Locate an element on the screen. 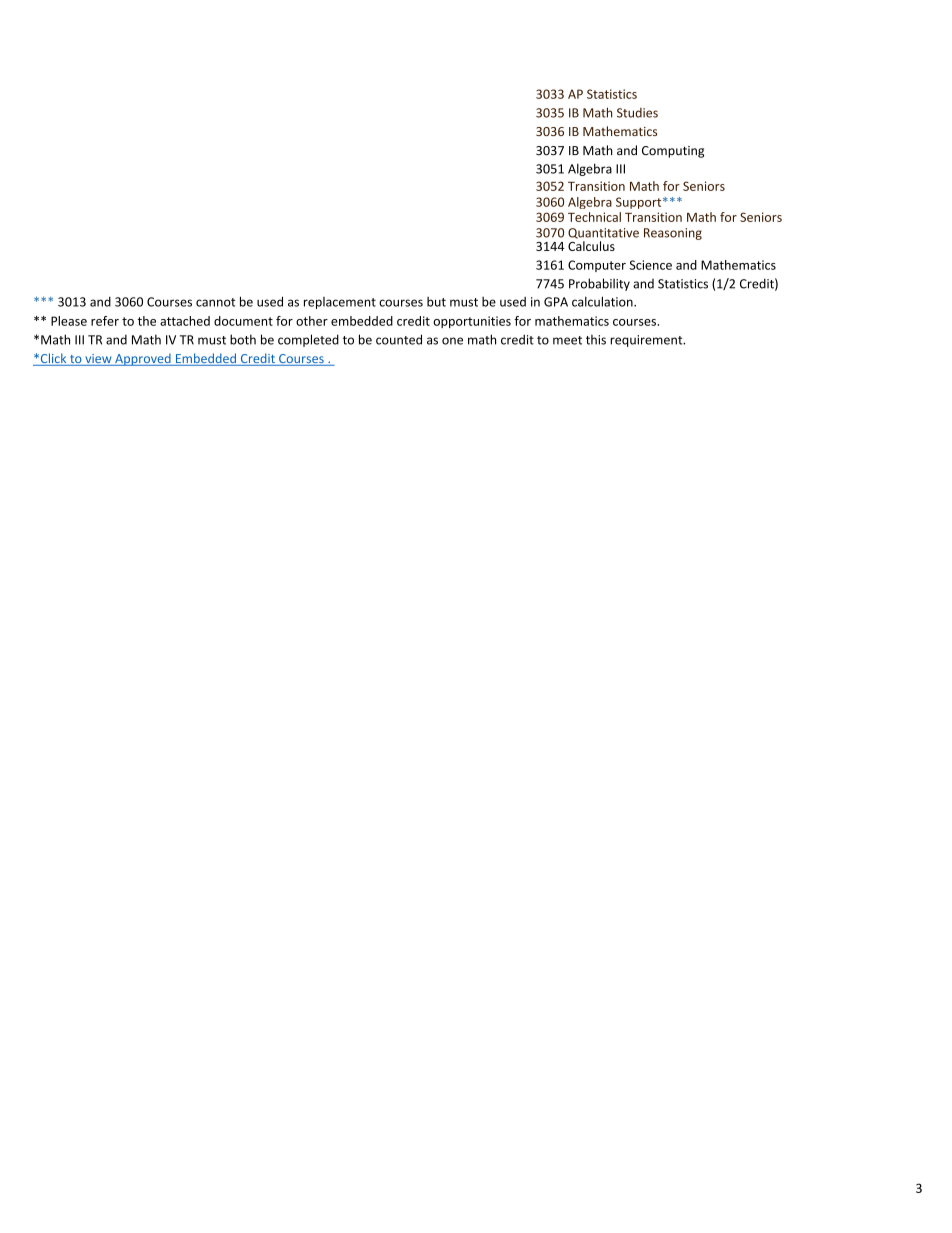 Image resolution: width=952 pixels, height=1233 pixels. Computing is located at coordinates (673, 152).
